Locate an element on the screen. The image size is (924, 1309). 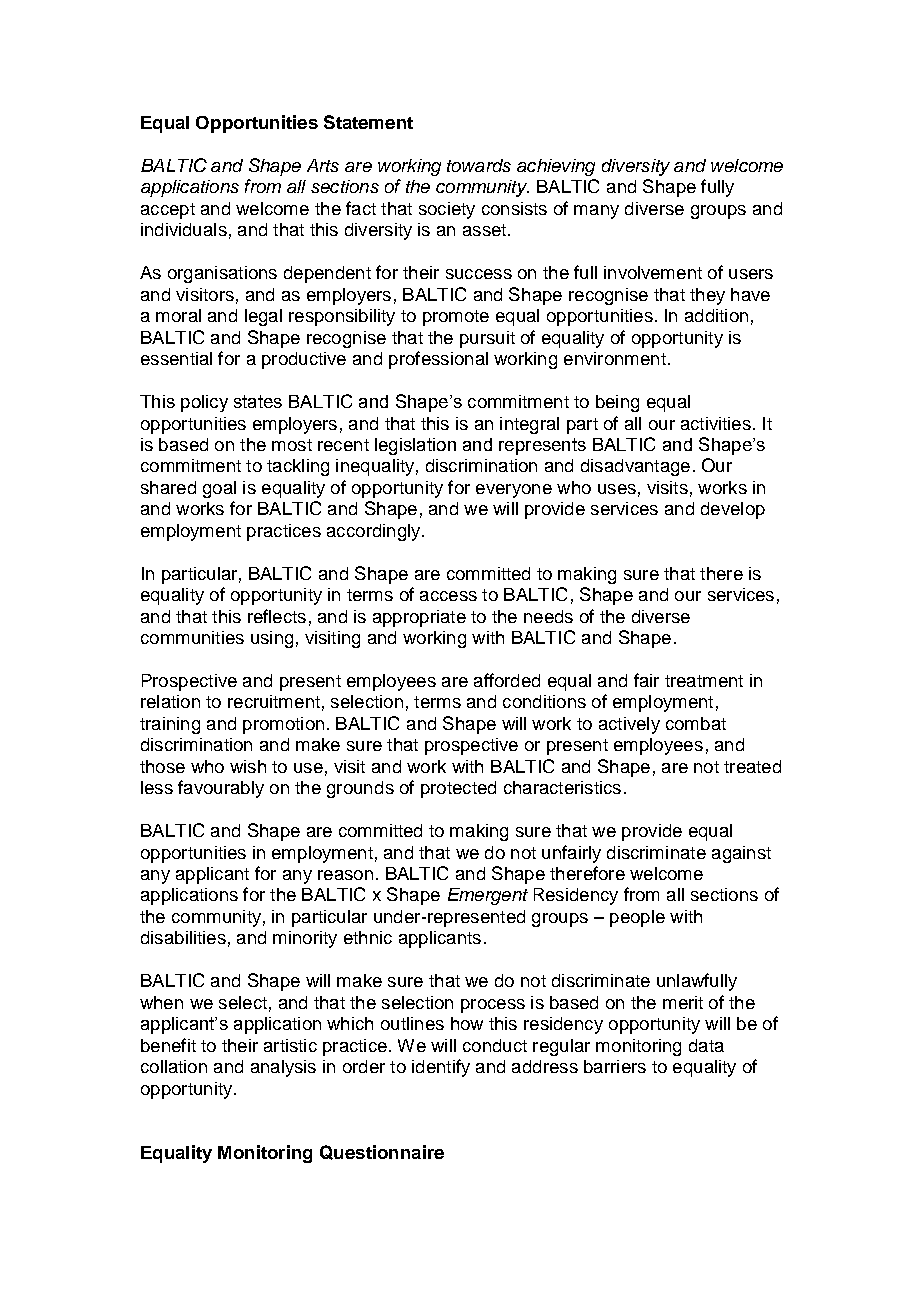
accept is located at coordinates (168, 211).
